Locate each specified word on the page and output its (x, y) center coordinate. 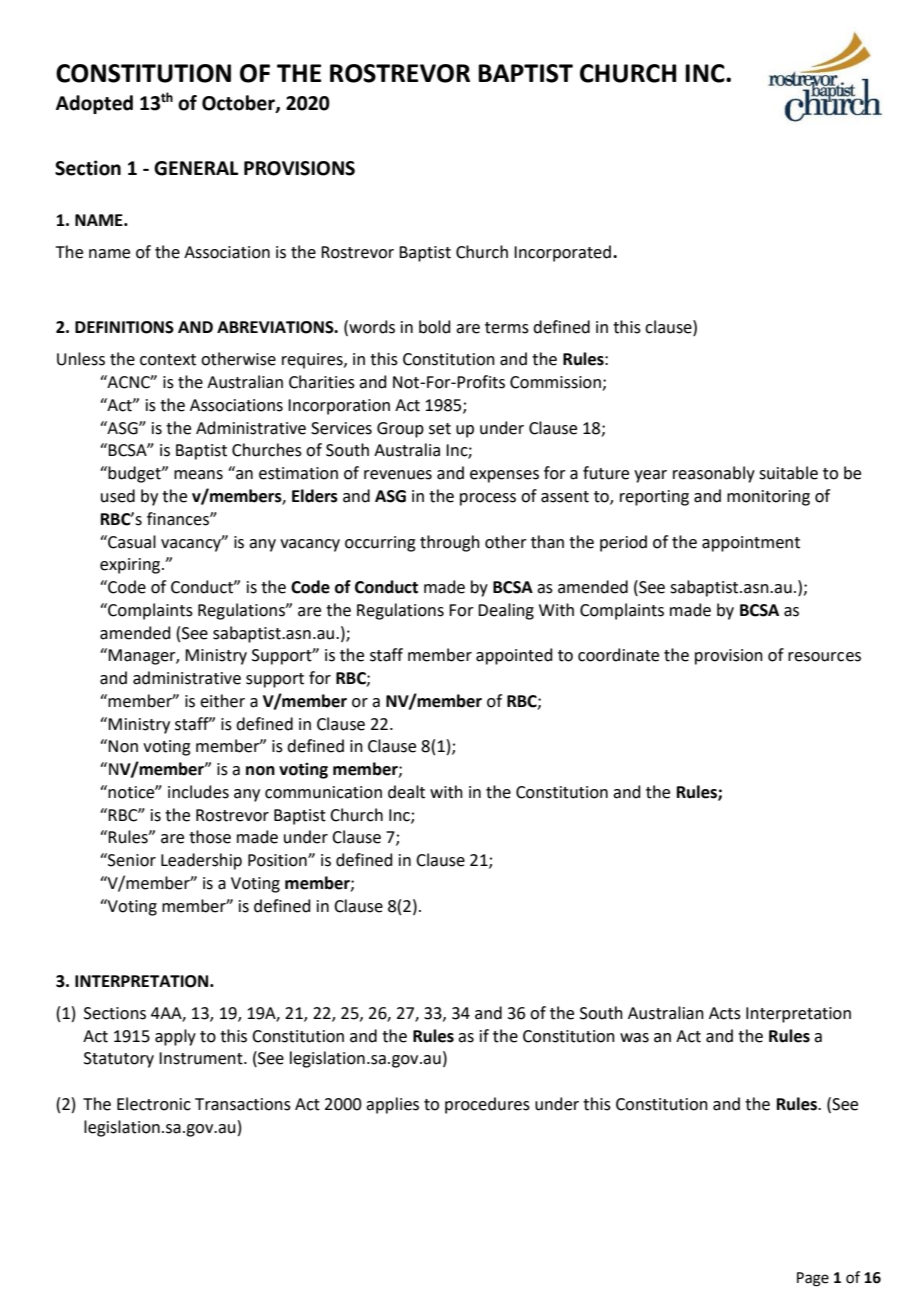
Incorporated (562, 253)
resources (824, 657)
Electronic (154, 1104)
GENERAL (196, 168)
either (222, 701)
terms (507, 328)
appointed (514, 656)
